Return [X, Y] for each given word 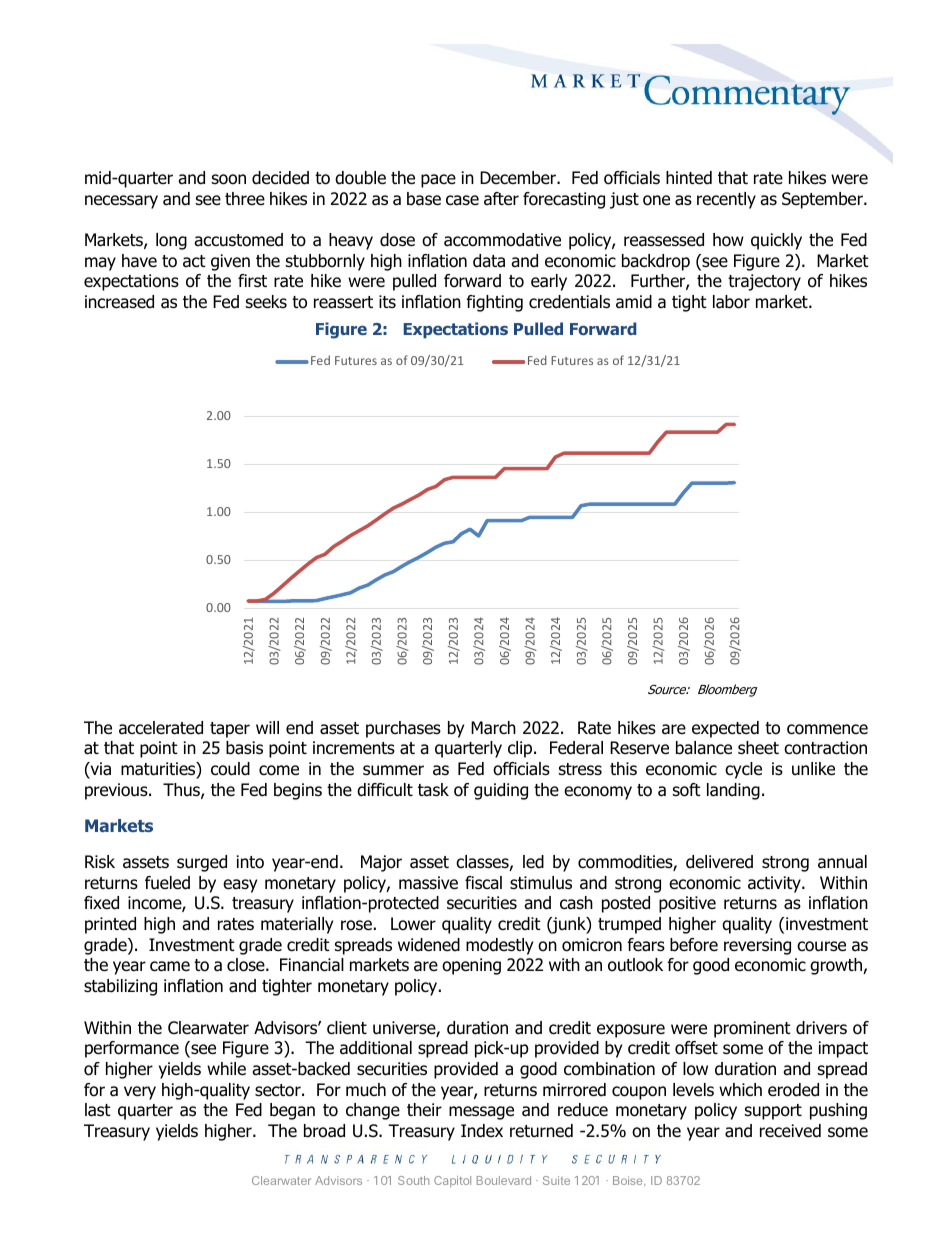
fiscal [483, 883]
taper [230, 730]
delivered [719, 862]
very [140, 1093]
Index [482, 1131]
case [462, 200]
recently [726, 200]
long [171, 241]
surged [202, 863]
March [493, 728]
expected [725, 729]
